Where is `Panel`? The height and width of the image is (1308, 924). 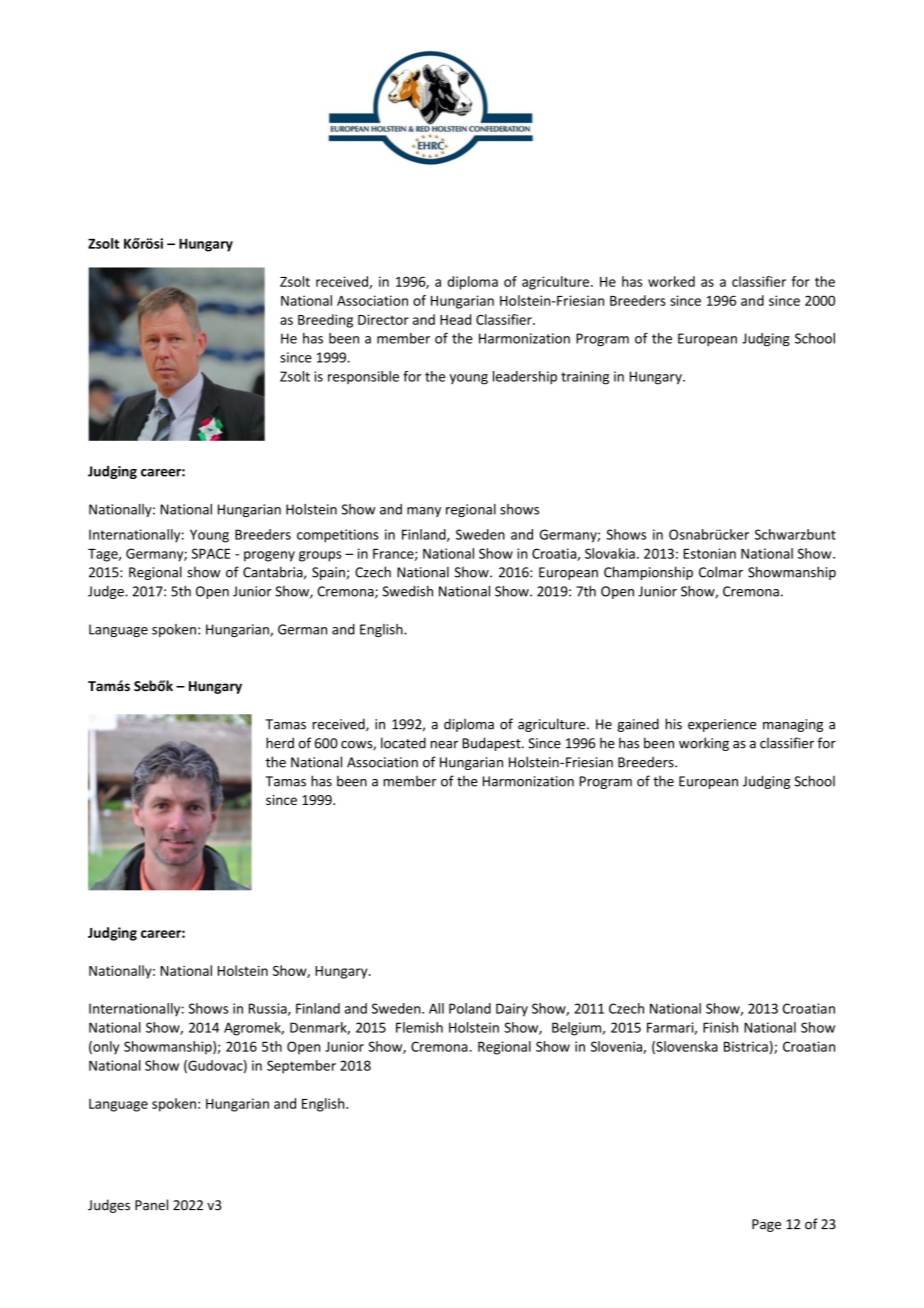 Panel is located at coordinates (151, 1205).
